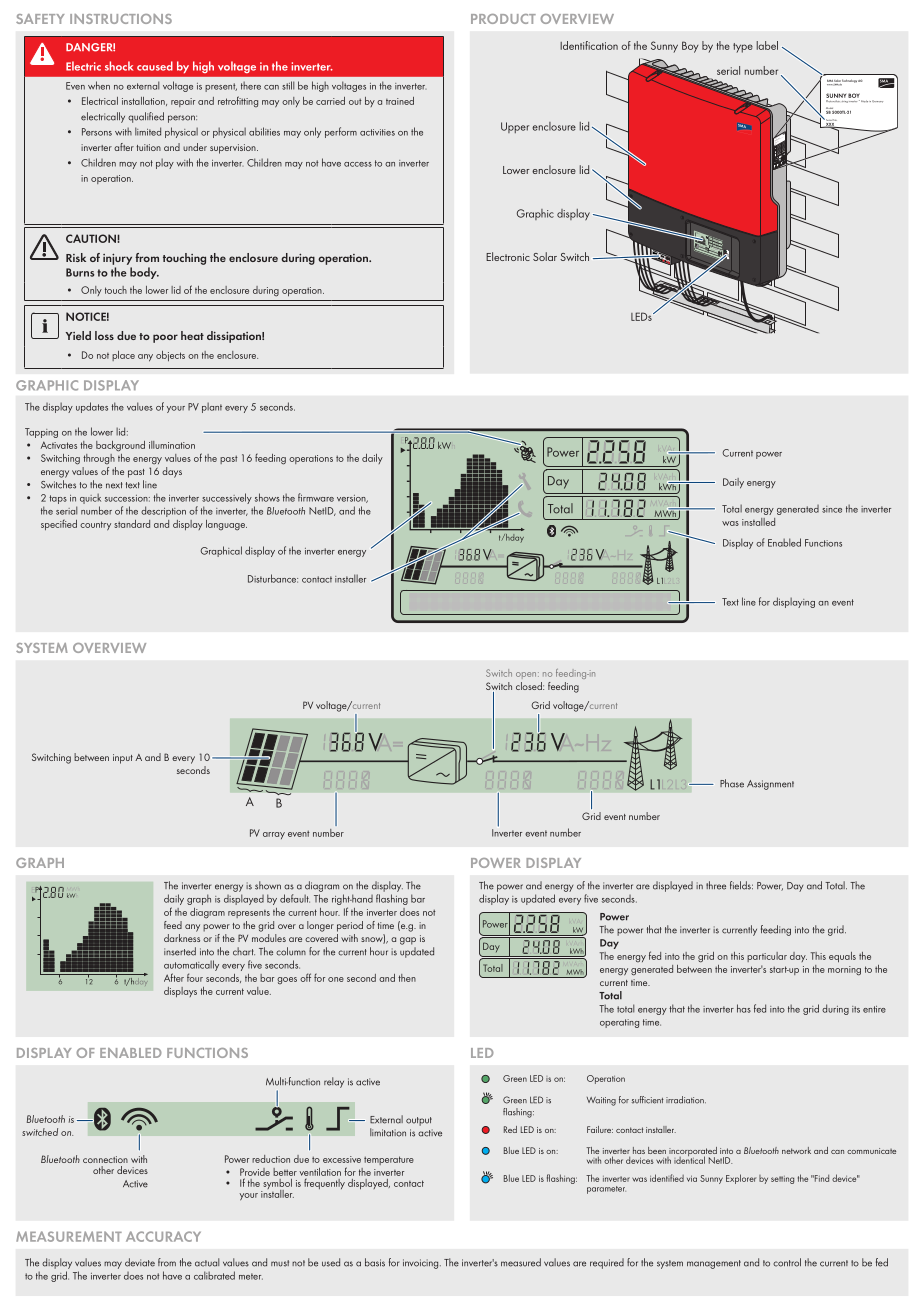 This page has width=924, height=1308. I want to click on Product, so click(503, 19).
